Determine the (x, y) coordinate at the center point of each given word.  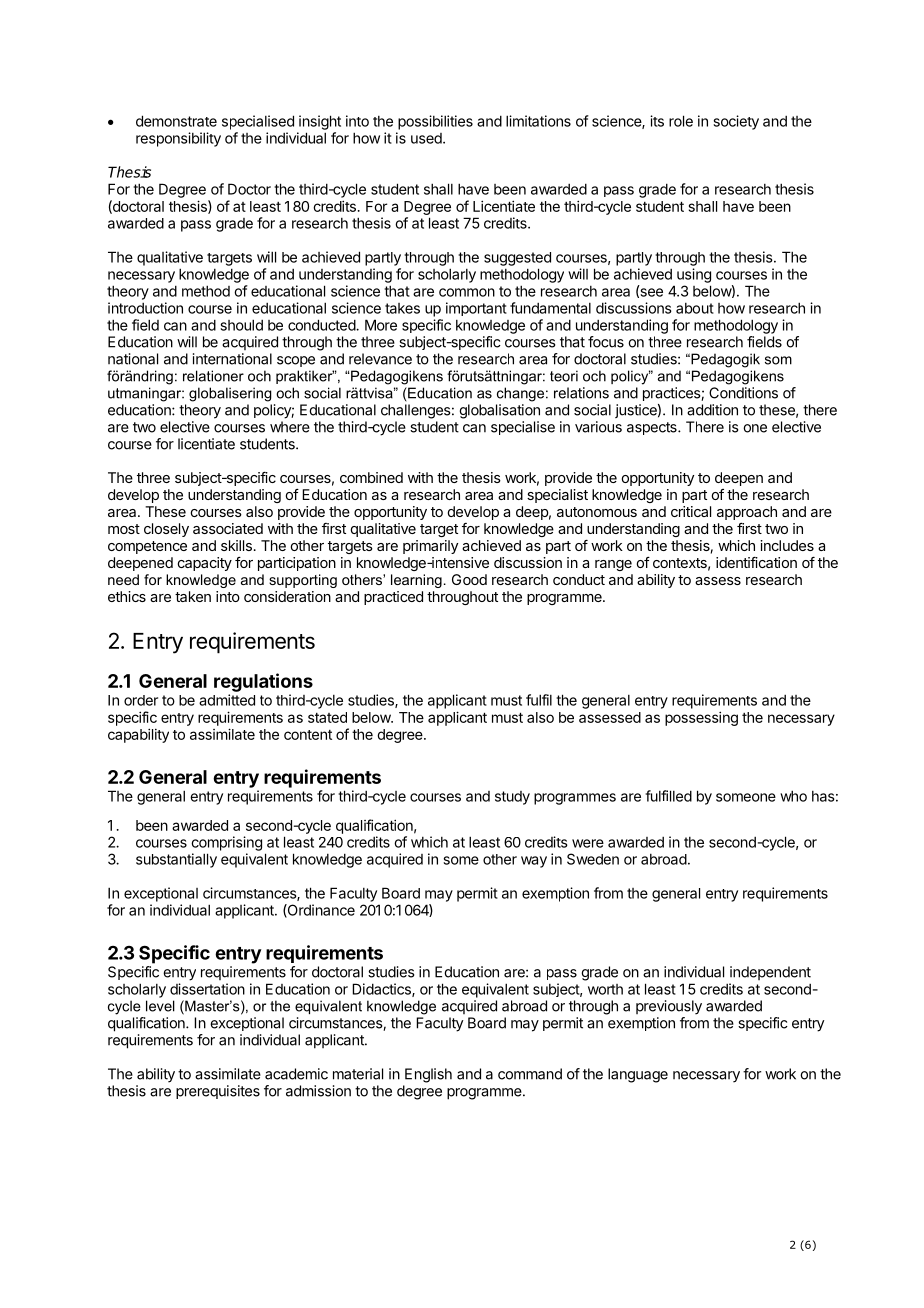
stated (327, 717)
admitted (227, 700)
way (534, 862)
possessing (701, 718)
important (476, 309)
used (427, 138)
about (695, 308)
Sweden (593, 859)
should (241, 325)
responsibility (178, 139)
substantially (176, 860)
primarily (430, 547)
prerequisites (218, 1092)
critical (691, 511)
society (736, 122)
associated (228, 528)
